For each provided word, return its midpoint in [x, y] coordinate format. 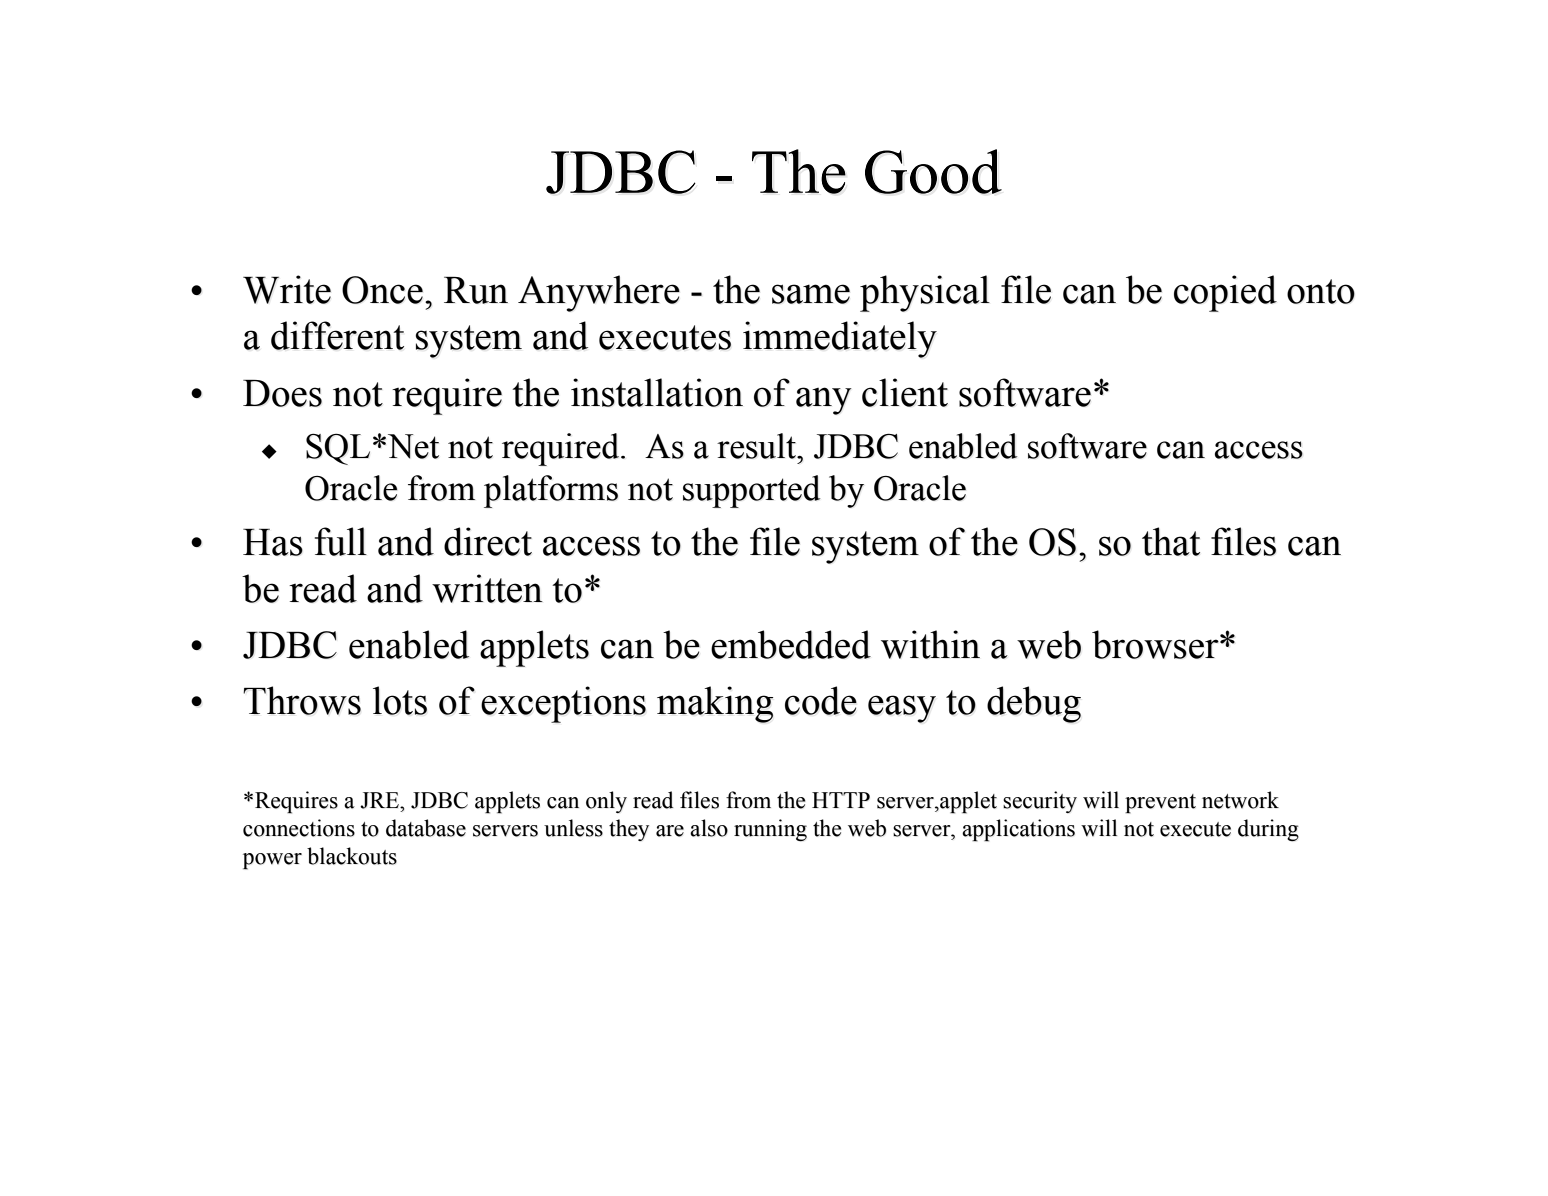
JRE [380, 800]
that [1171, 541]
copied [1225, 293]
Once [382, 290]
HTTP [841, 800]
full [341, 541]
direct [488, 541]
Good [933, 171]
